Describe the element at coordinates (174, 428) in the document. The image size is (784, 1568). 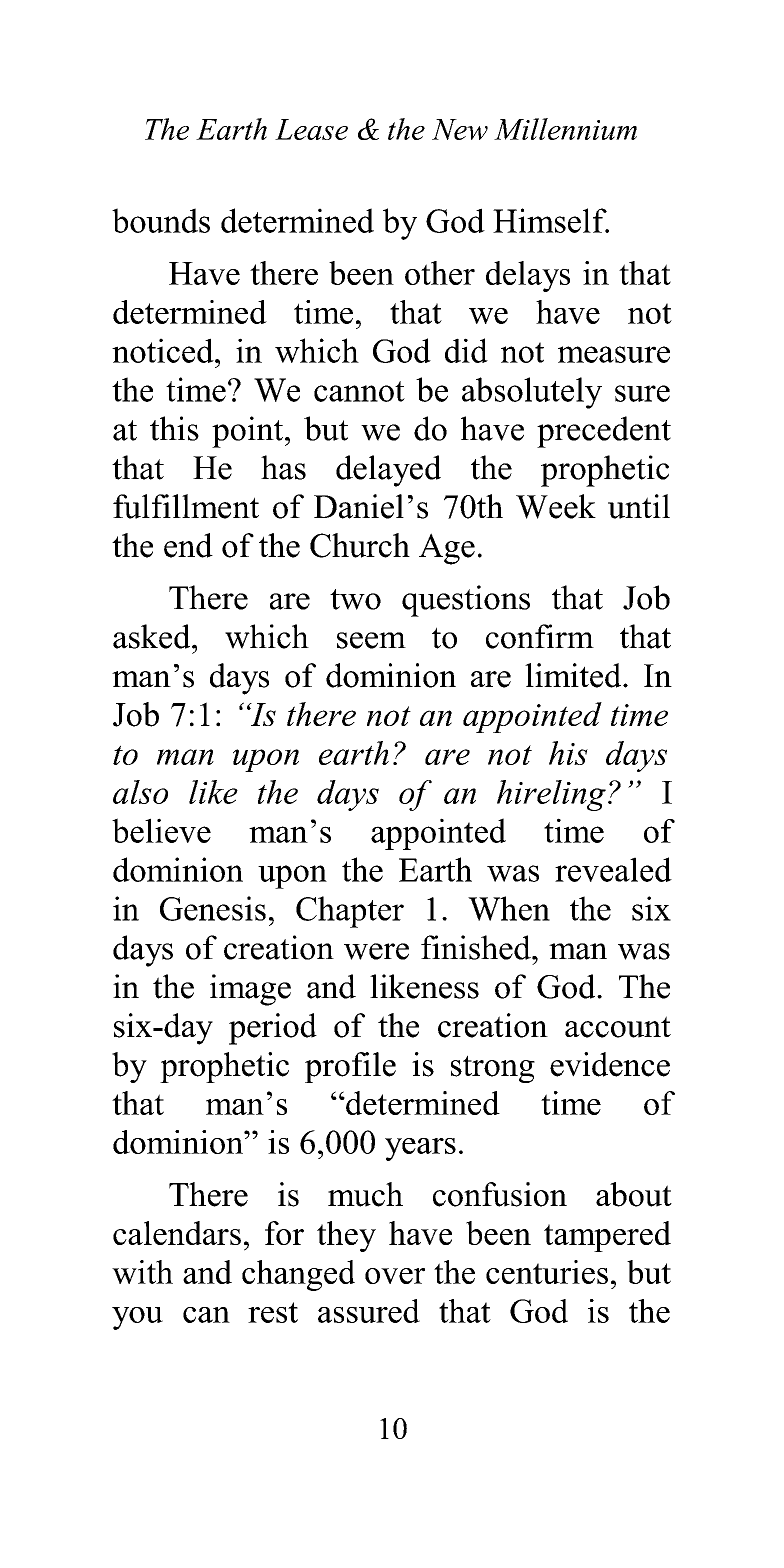
I see `this` at that location.
